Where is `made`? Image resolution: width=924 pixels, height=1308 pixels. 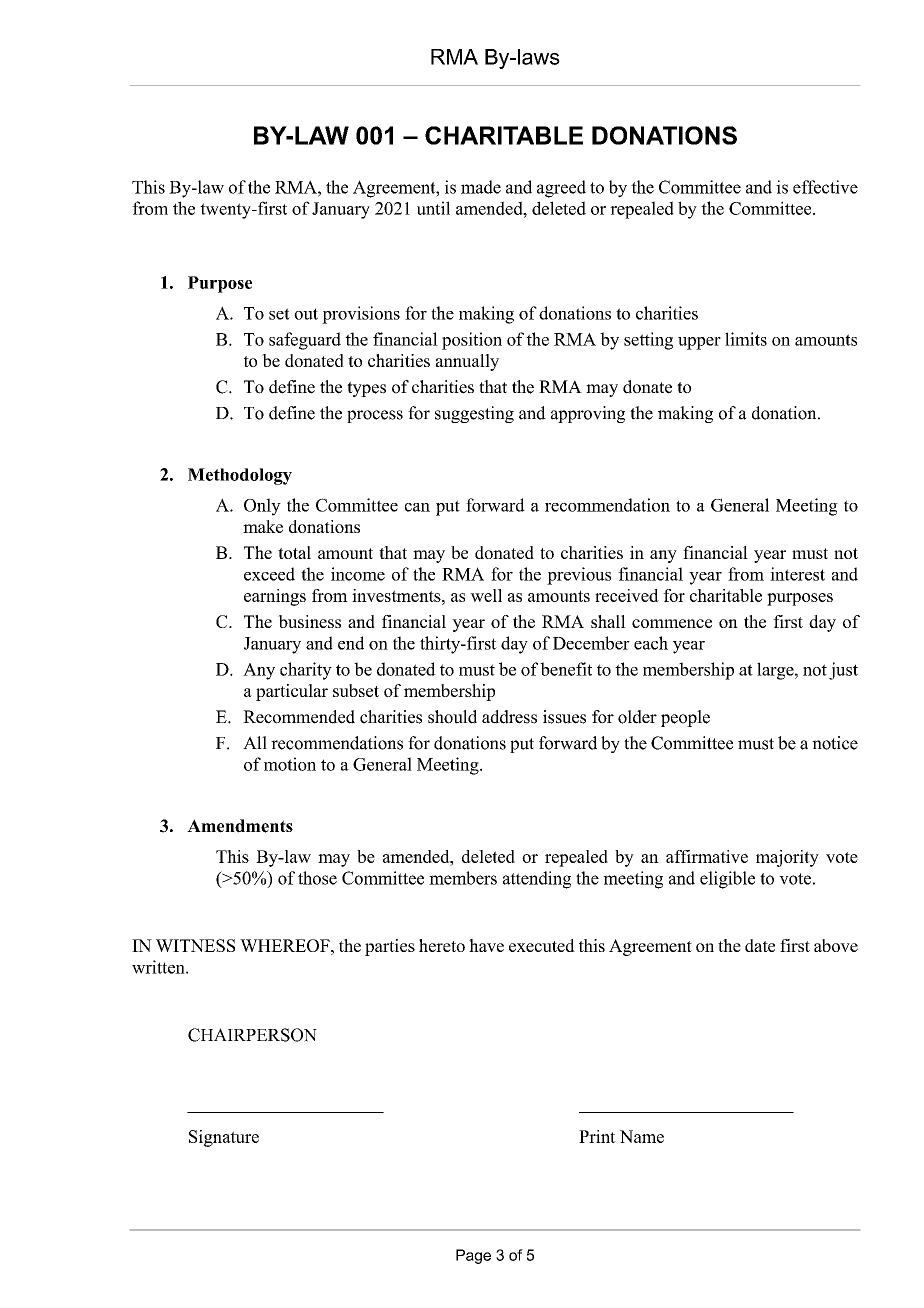 made is located at coordinates (481, 187).
